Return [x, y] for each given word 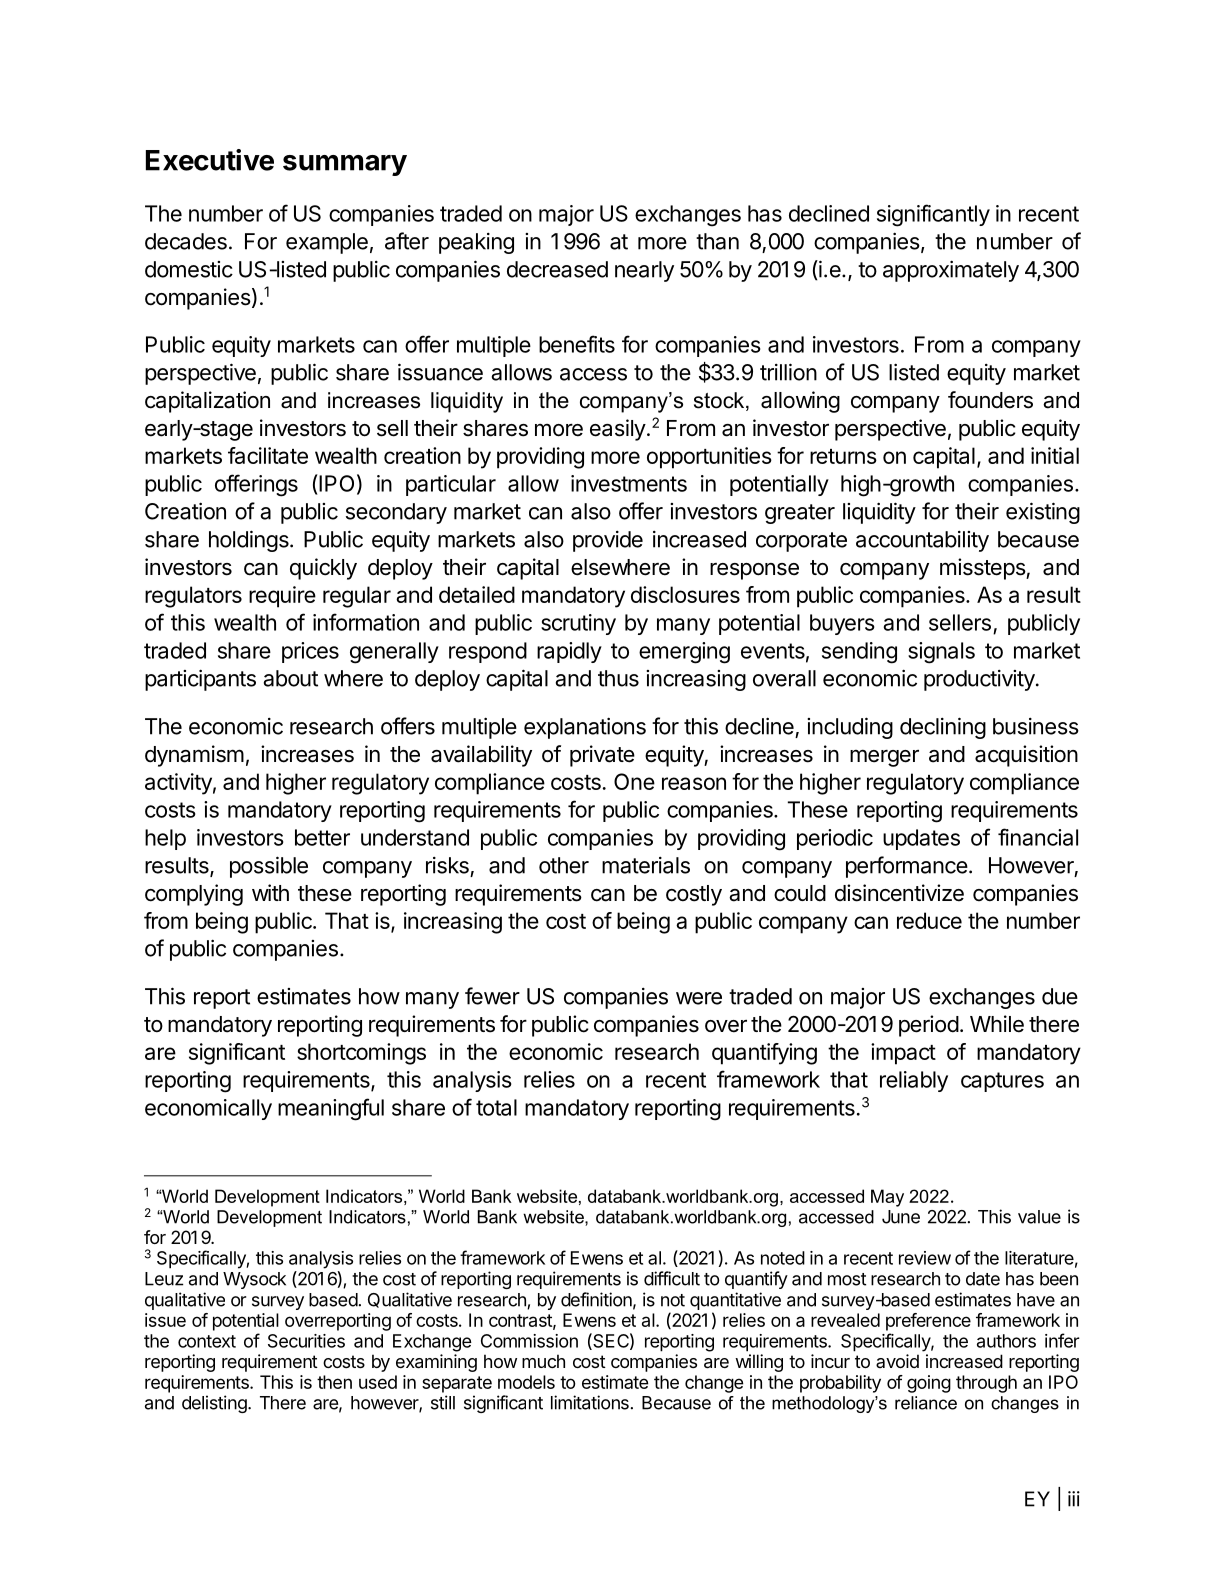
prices [310, 652]
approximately [951, 271]
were [699, 998]
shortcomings [361, 1054]
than [717, 241]
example [327, 243]
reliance [926, 1403]
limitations [590, 1402]
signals [941, 653]
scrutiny [578, 624]
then [334, 1382]
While [997, 1024]
